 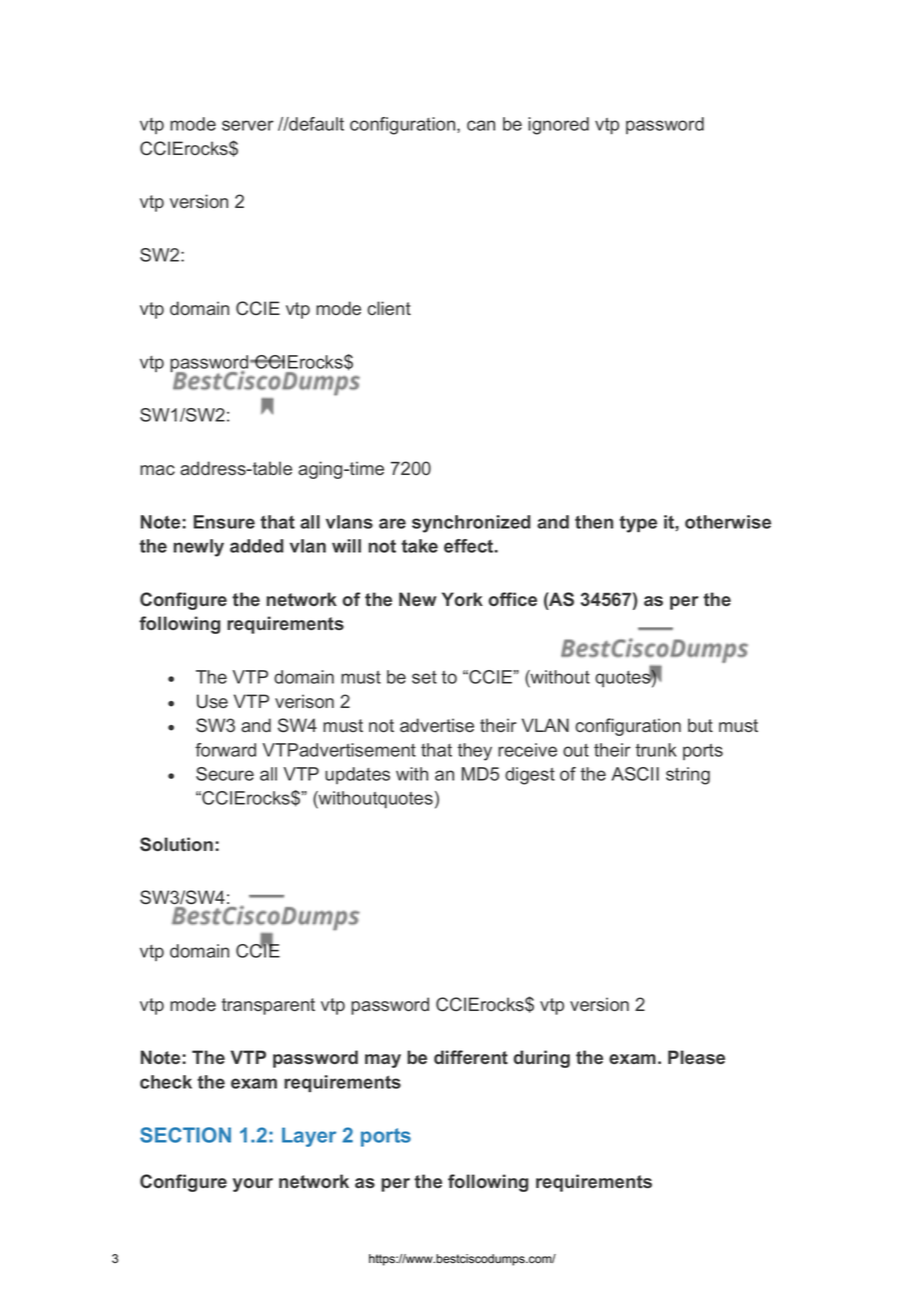 I want to click on Please, so click(x=696, y=1057).
